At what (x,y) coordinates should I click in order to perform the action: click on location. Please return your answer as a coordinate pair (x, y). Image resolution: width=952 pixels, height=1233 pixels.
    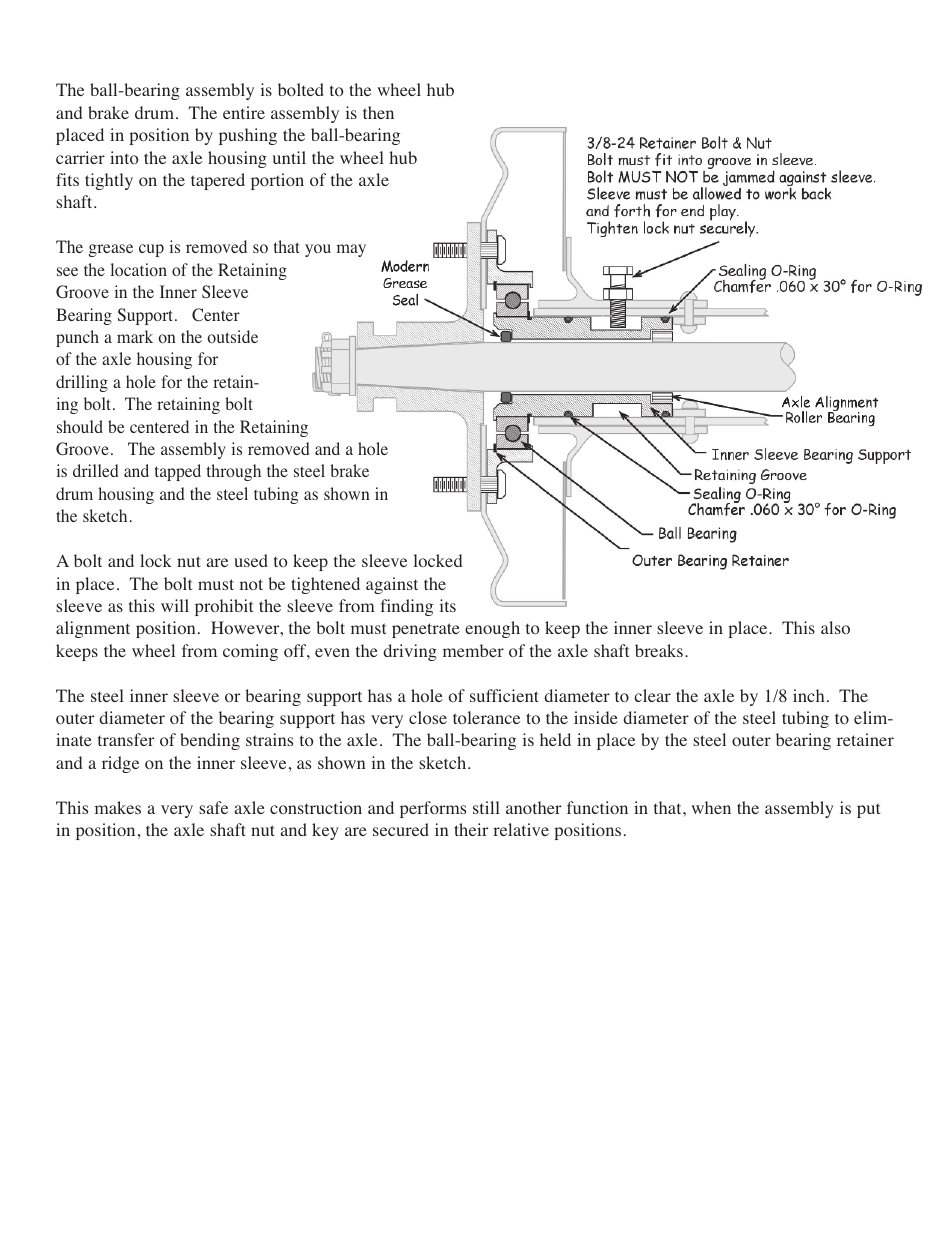
    Looking at the image, I should click on (139, 270).
